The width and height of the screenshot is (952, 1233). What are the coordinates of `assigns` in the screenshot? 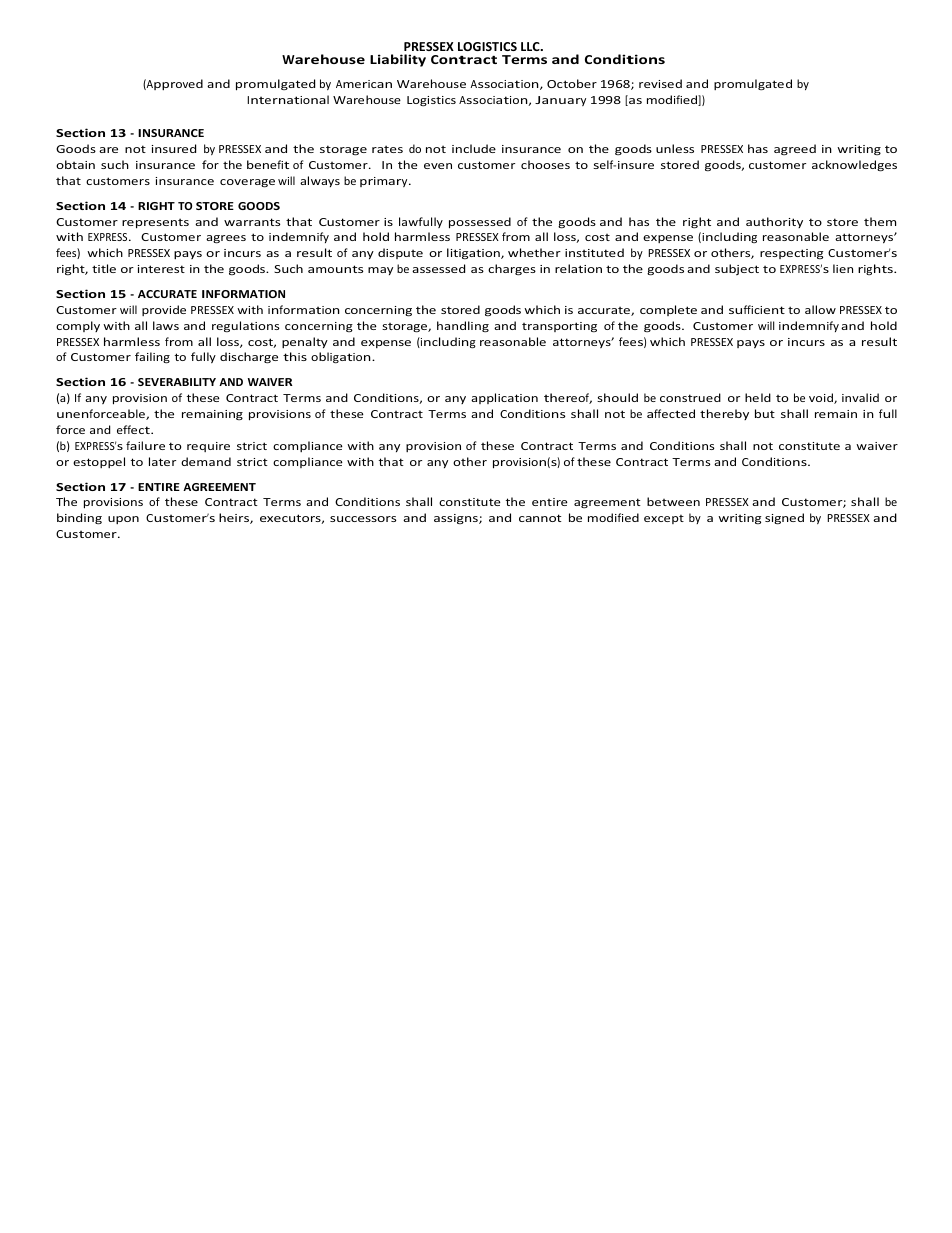 It's located at (457, 519).
